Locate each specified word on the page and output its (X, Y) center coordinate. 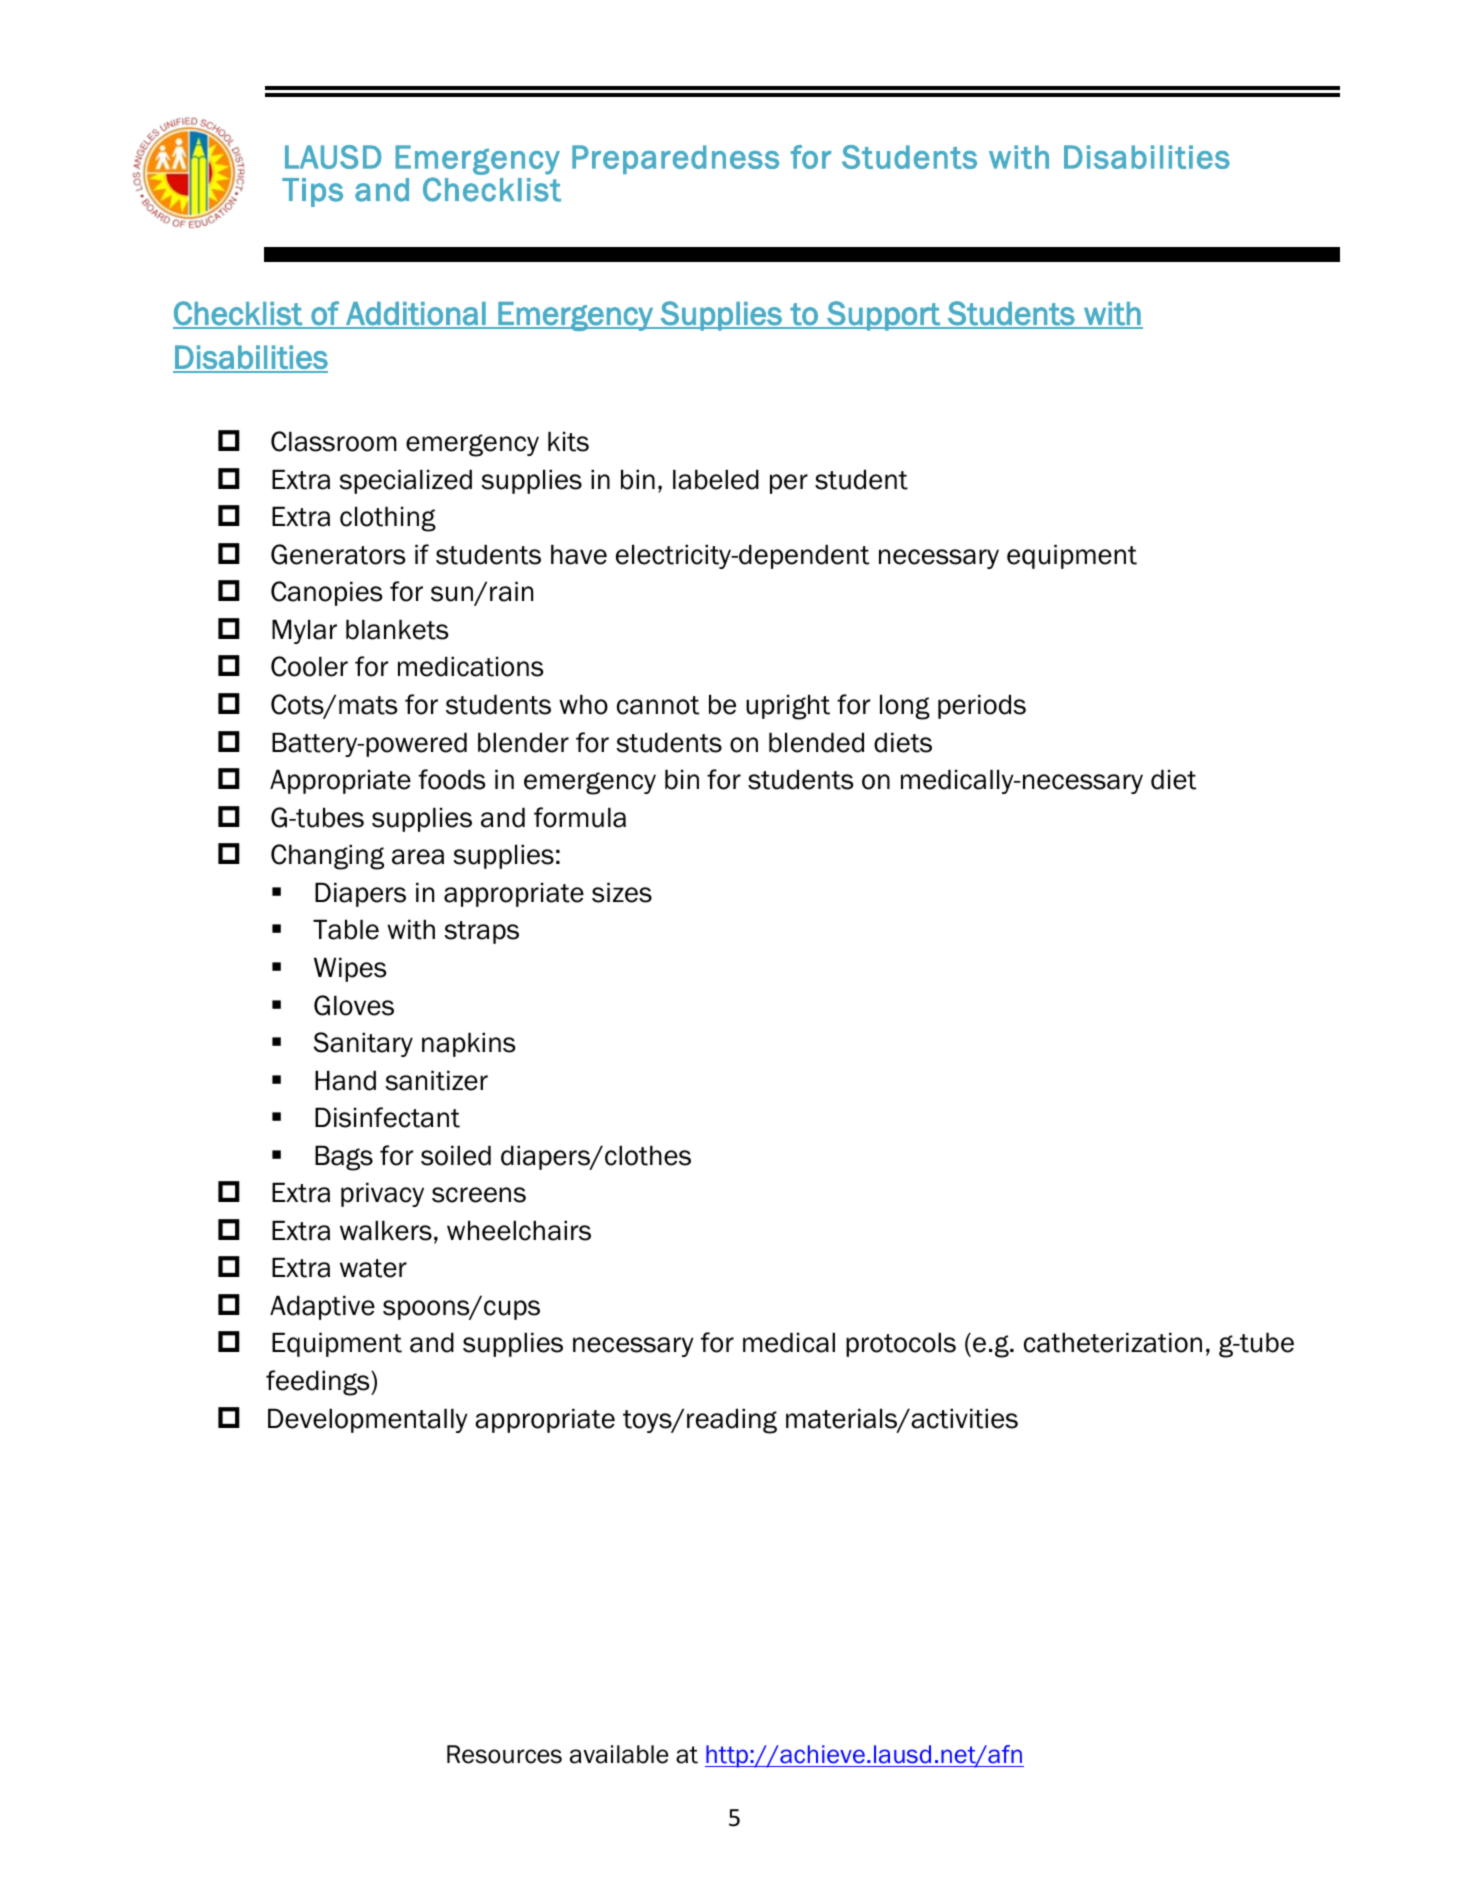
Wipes (350, 969)
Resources (504, 1754)
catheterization (1113, 1342)
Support (883, 316)
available (619, 1754)
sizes (622, 892)
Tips (312, 192)
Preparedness (676, 159)
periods (982, 706)
